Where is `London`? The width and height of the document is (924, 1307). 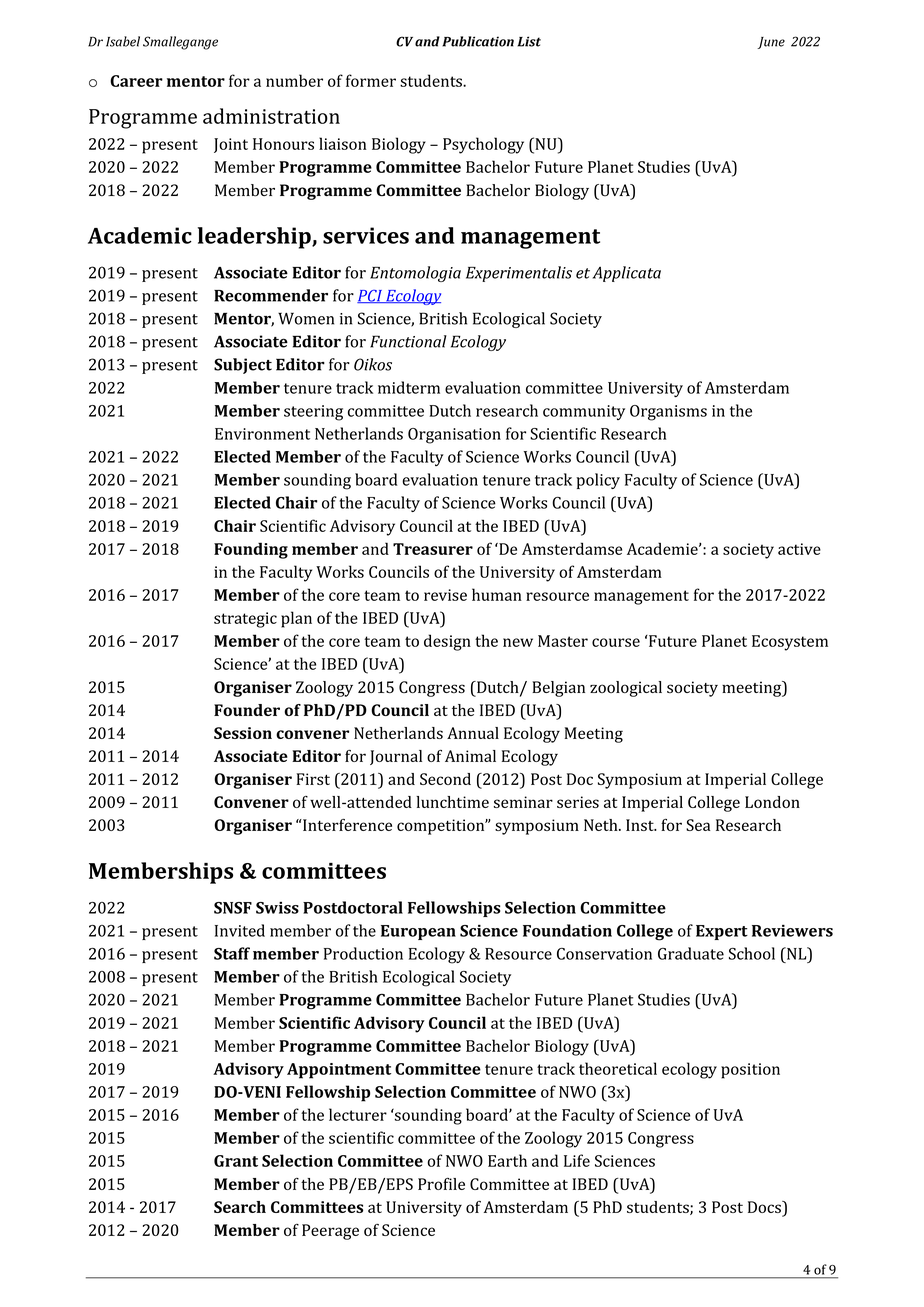 London is located at coordinates (772, 802).
